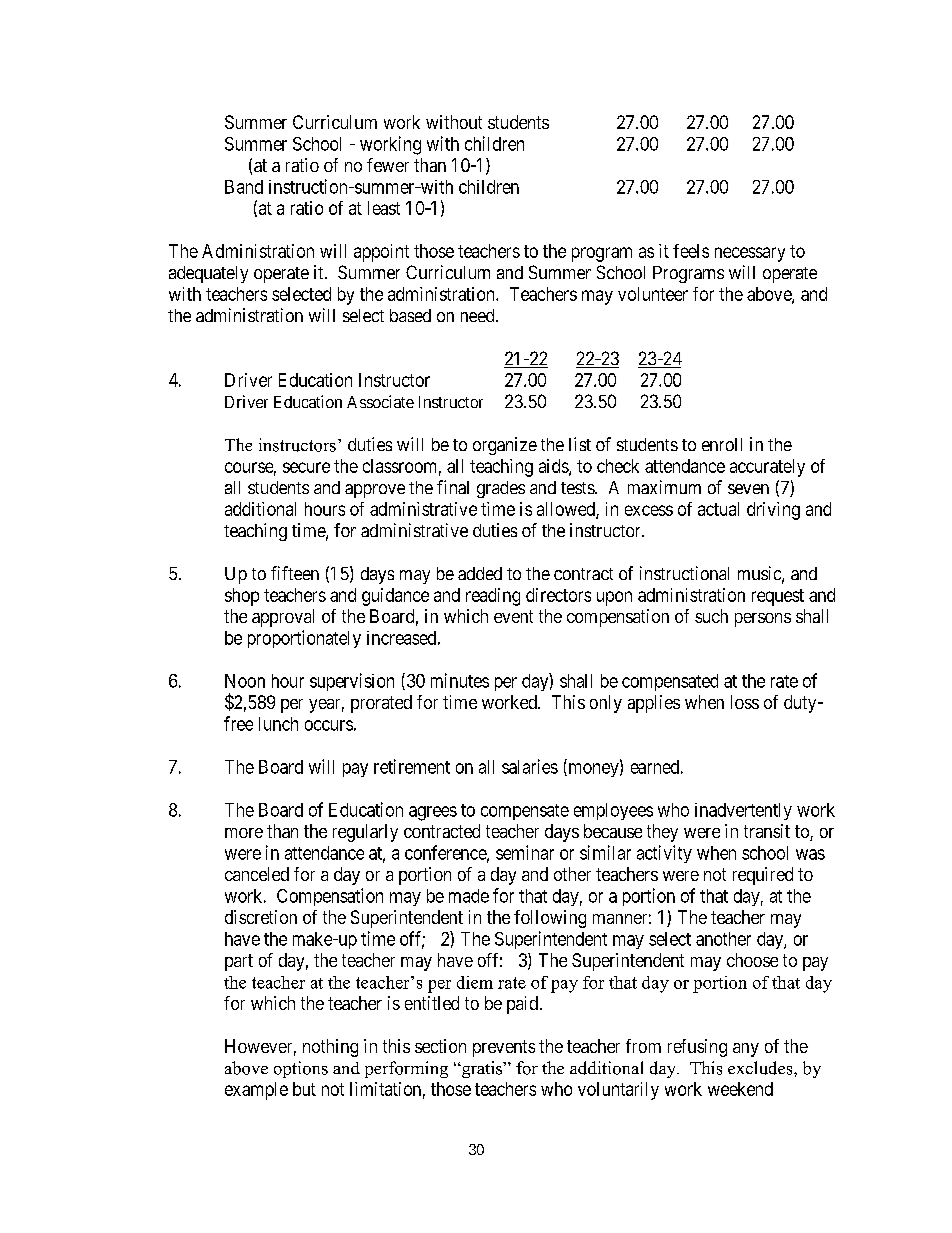 This page has height=1233, width=952. What do you see at coordinates (388, 165) in the page?
I see `fewer` at bounding box center [388, 165].
